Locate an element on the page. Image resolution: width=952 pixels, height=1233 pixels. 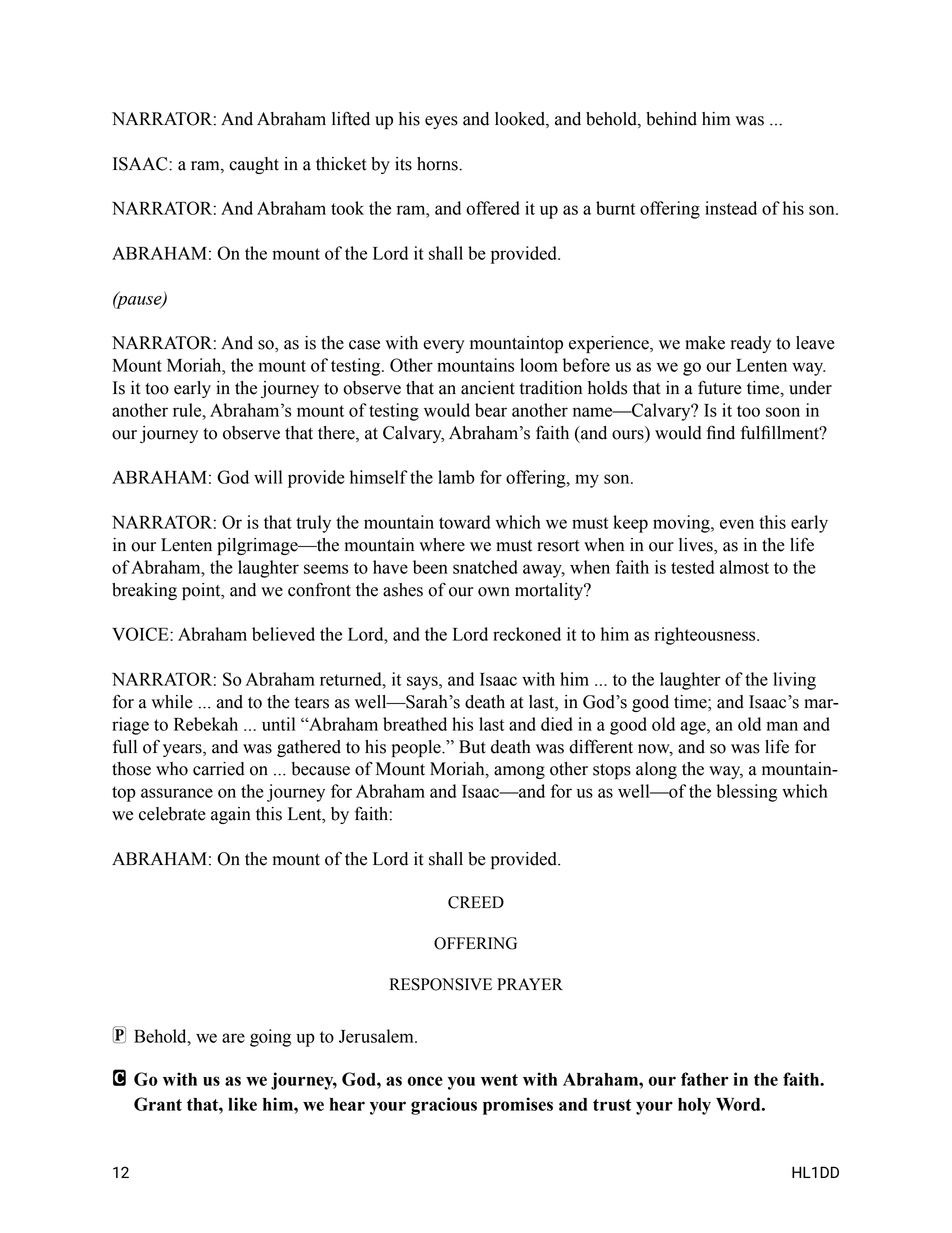
horns is located at coordinates (438, 164).
